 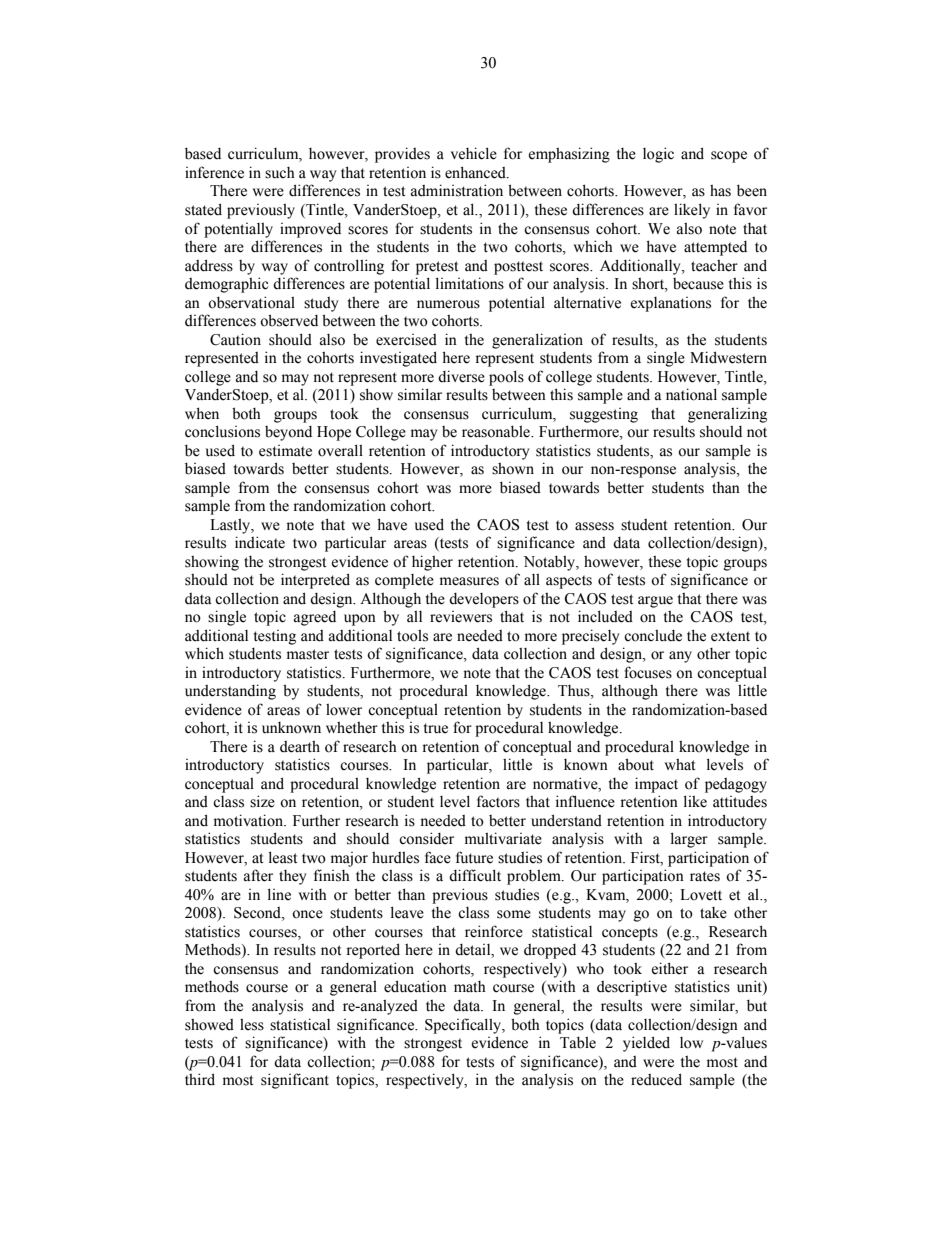 What do you see at coordinates (280, 173) in the image?
I see `such` at bounding box center [280, 173].
